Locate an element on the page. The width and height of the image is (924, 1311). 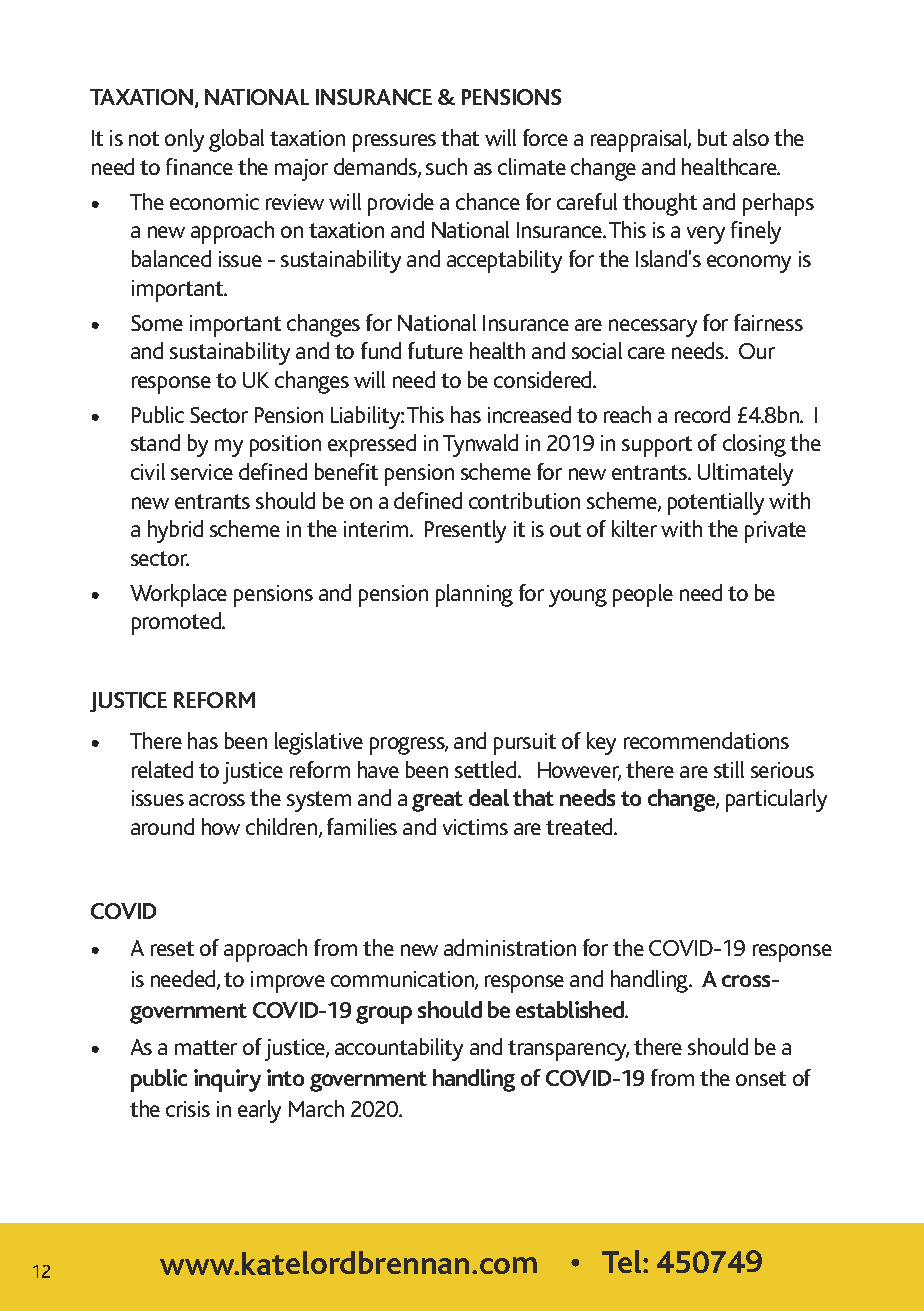
accountability is located at coordinates (399, 1049).
